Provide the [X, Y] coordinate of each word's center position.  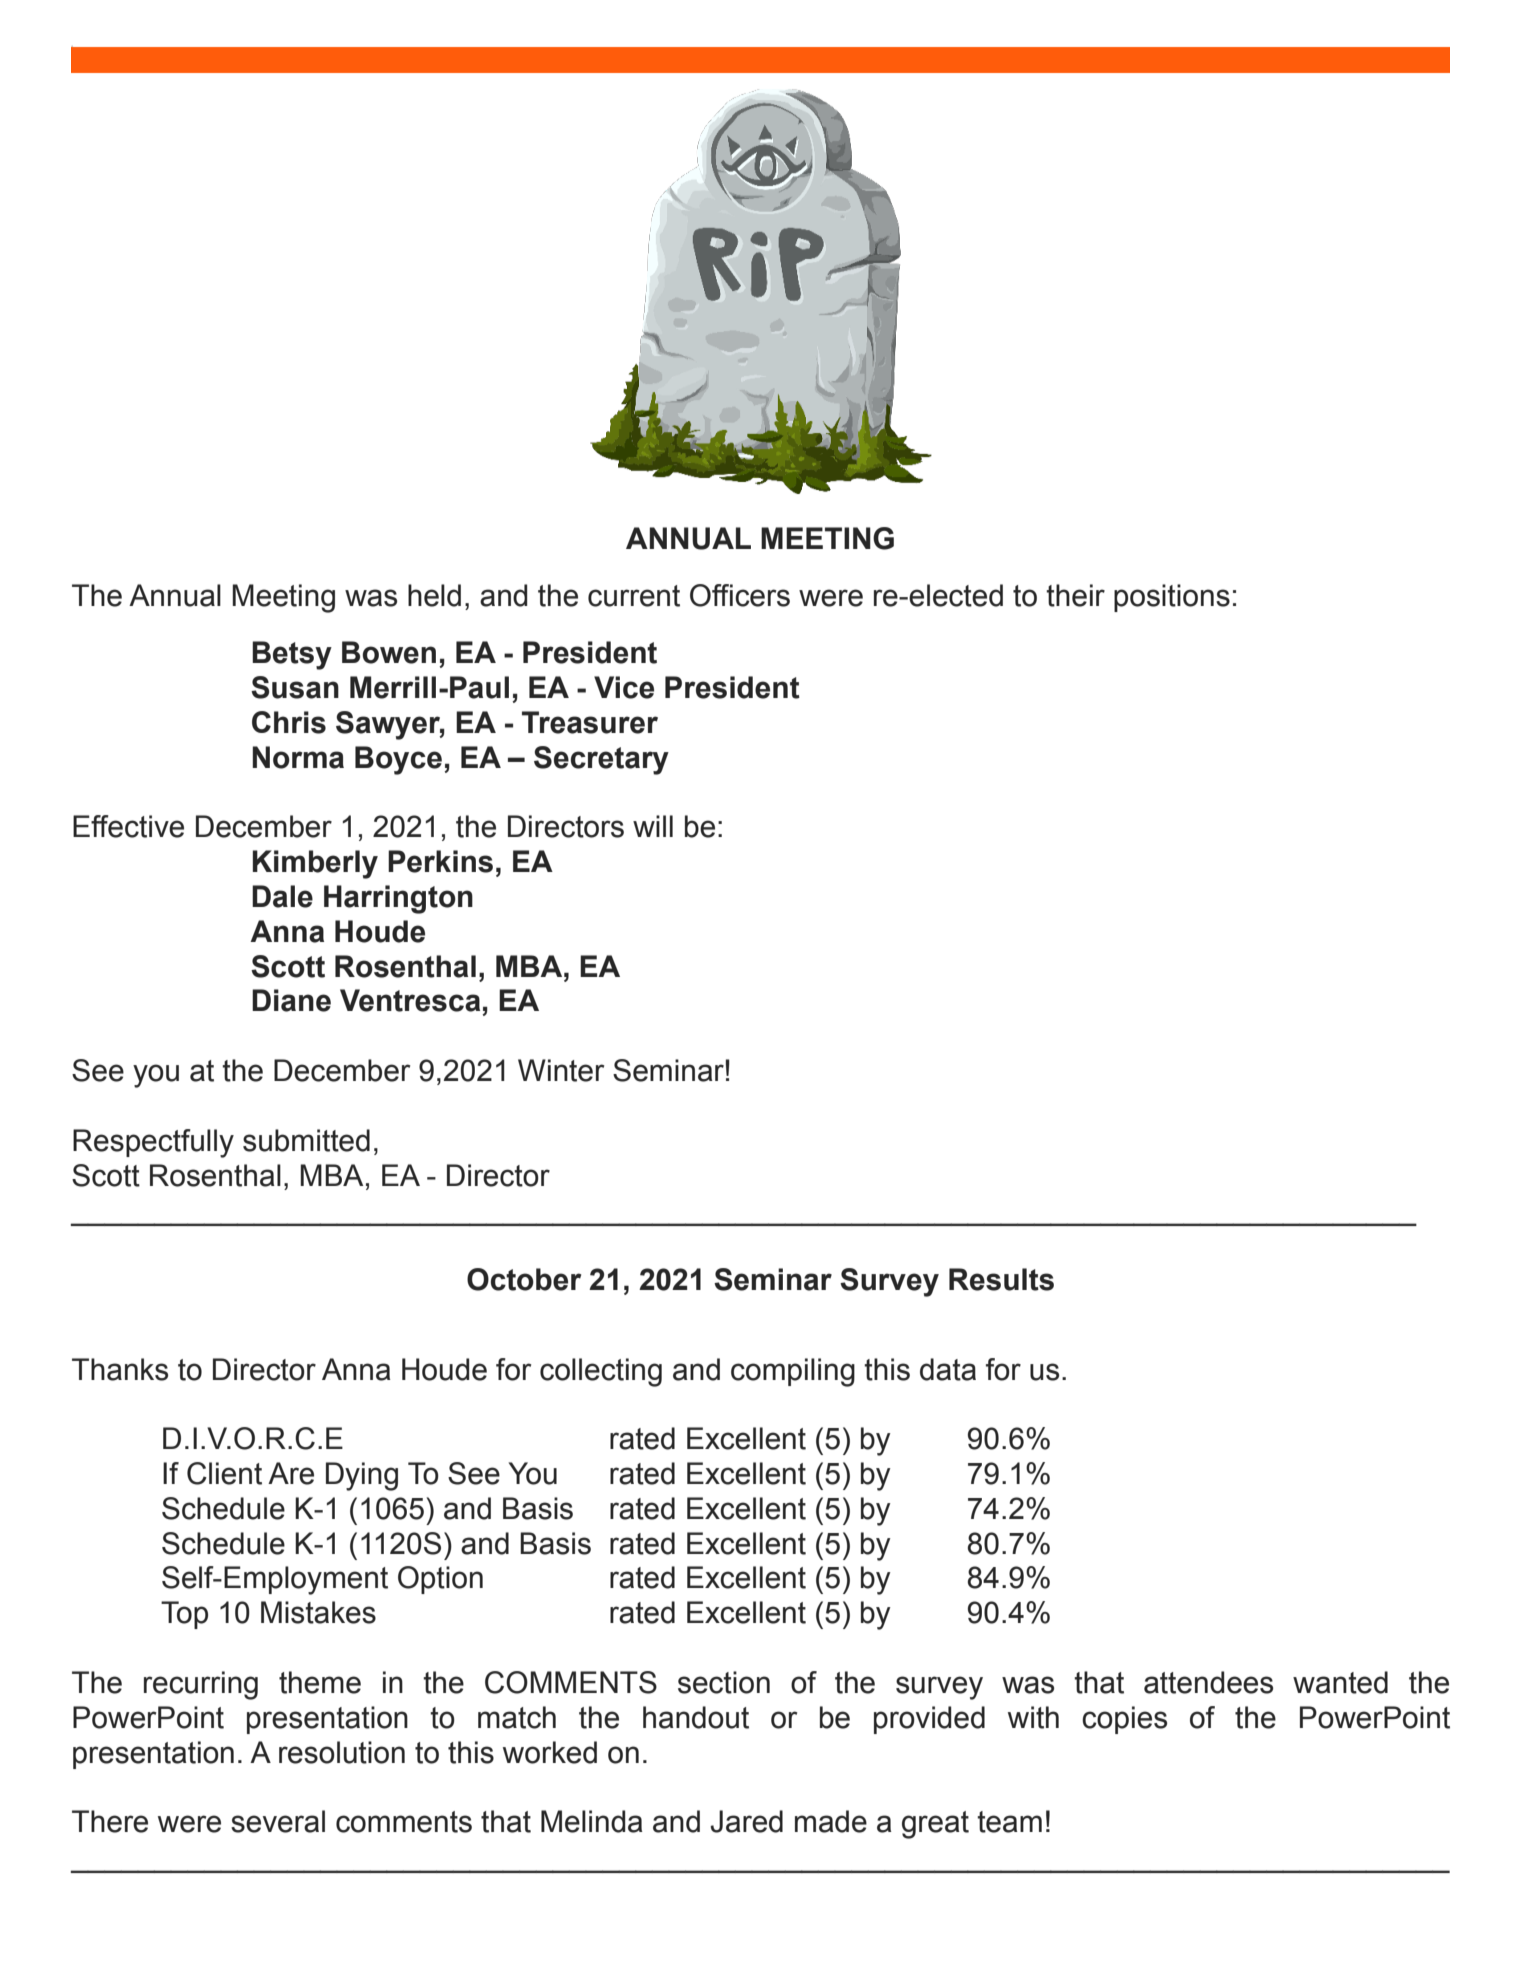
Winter [561, 1070]
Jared [746, 1821]
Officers [740, 595]
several [278, 1821]
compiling [793, 1372]
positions [1172, 598]
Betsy [292, 655]
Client [224, 1473]
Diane [291, 1000]
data [948, 1369]
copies [1124, 1720]
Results [1001, 1279]
